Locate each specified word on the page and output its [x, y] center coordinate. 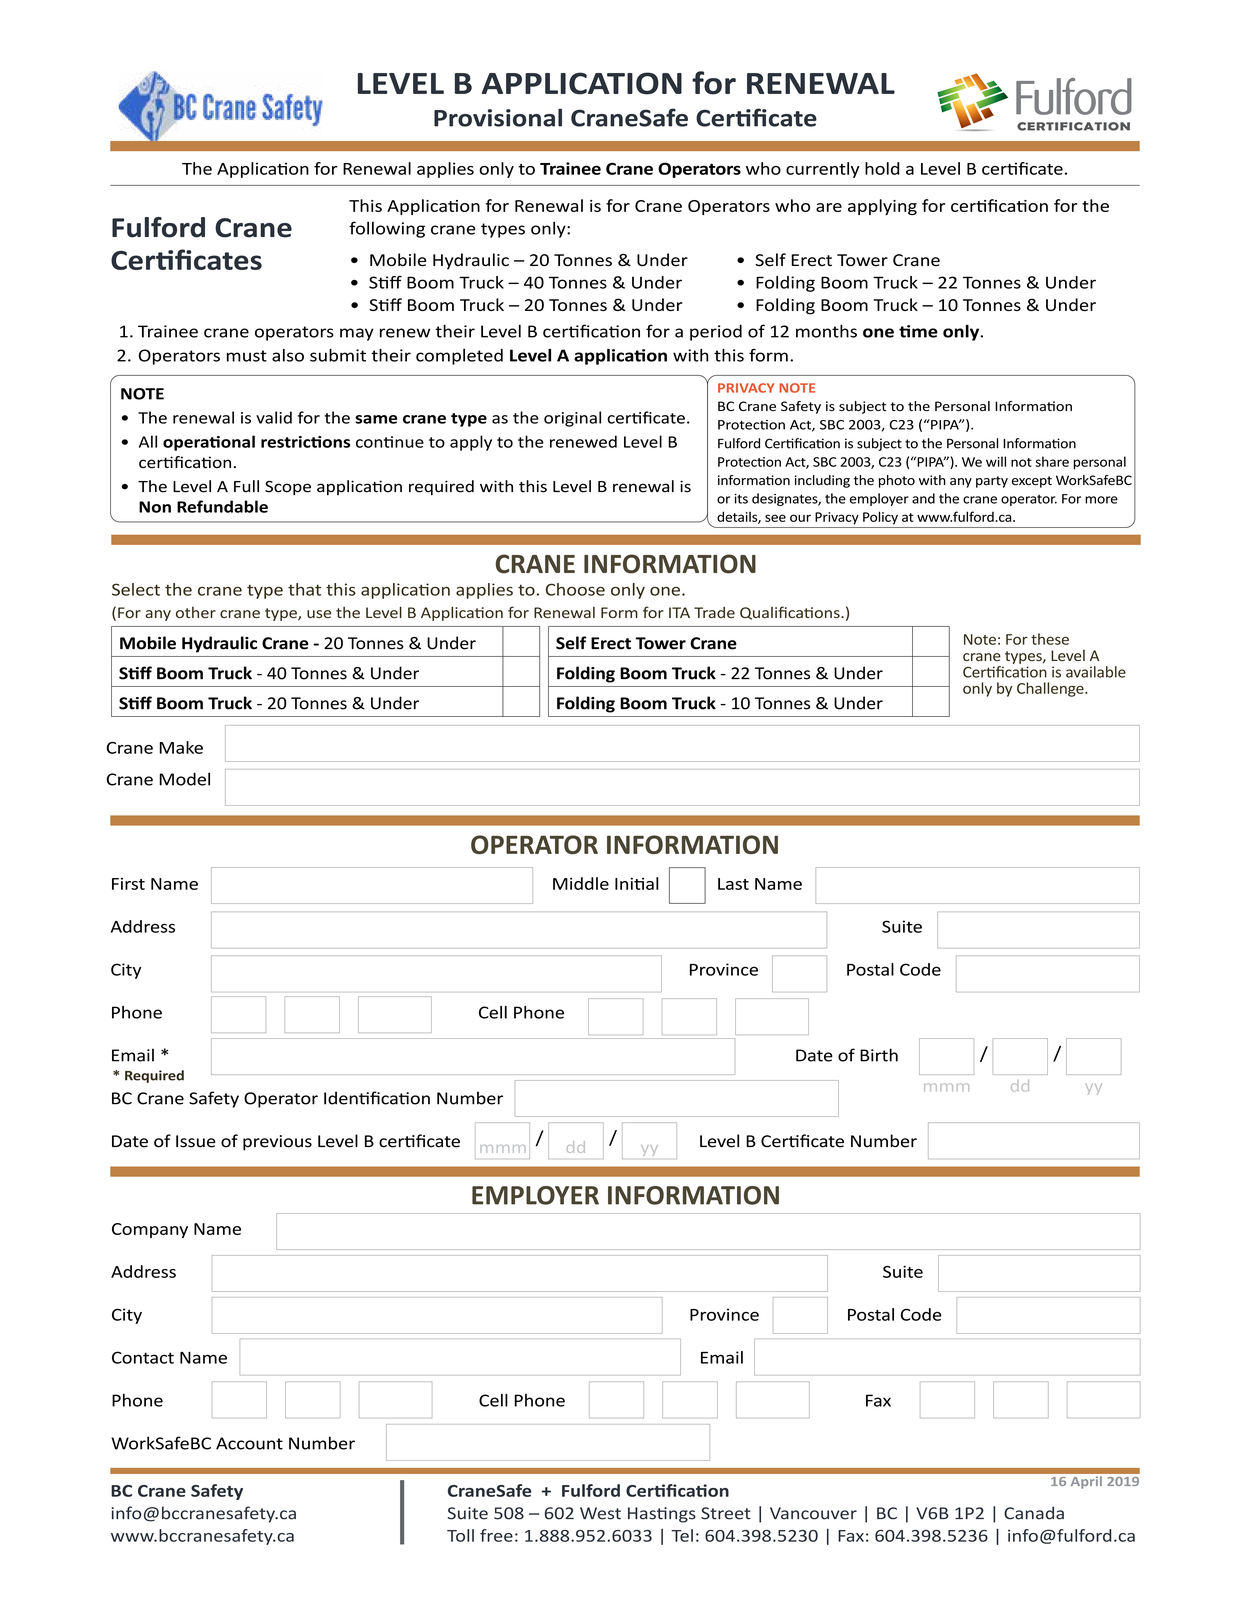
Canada [1034, 1513]
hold [882, 168]
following [387, 229]
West [600, 1513]
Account [249, 1443]
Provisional [498, 117]
